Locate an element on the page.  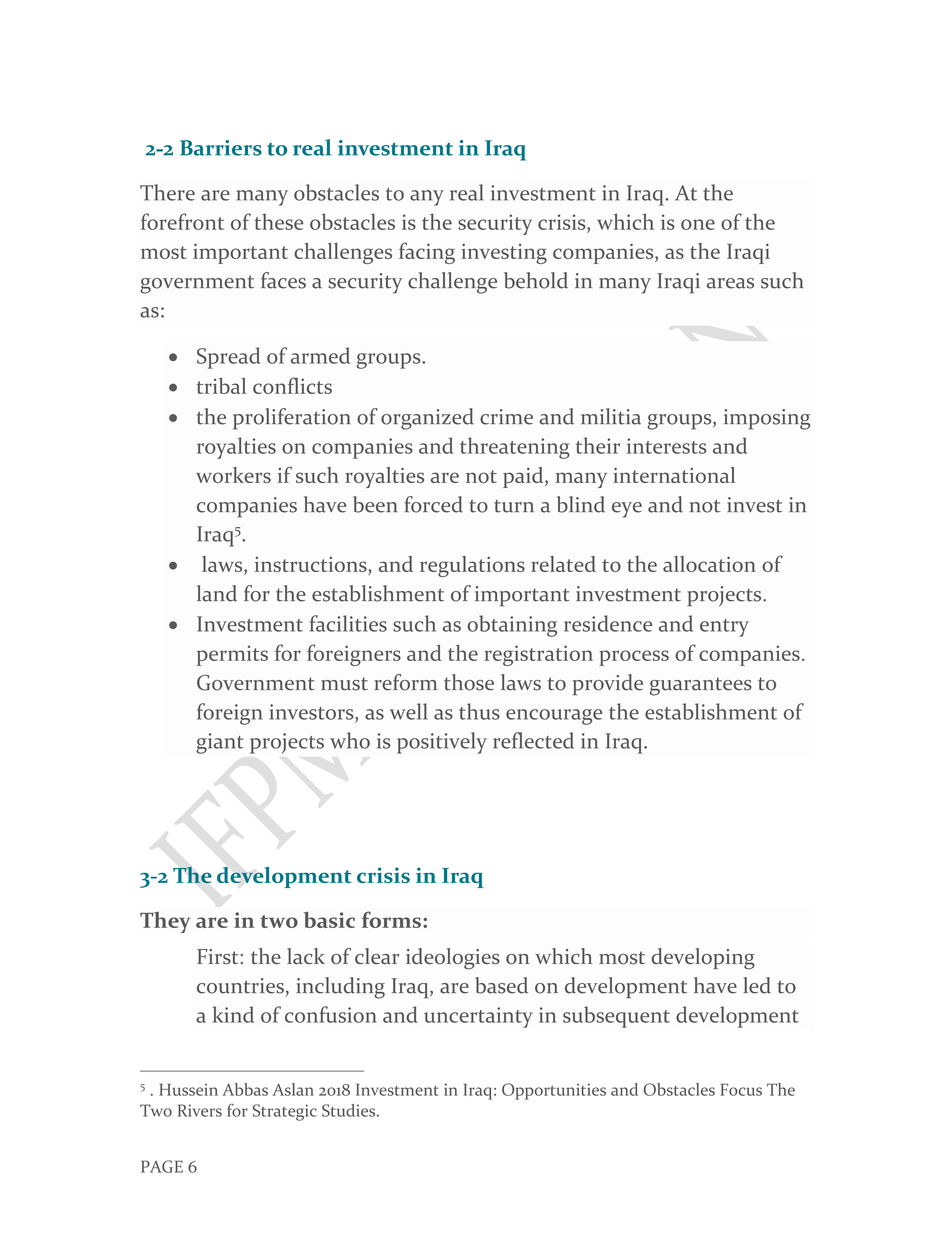
facing is located at coordinates (427, 253).
